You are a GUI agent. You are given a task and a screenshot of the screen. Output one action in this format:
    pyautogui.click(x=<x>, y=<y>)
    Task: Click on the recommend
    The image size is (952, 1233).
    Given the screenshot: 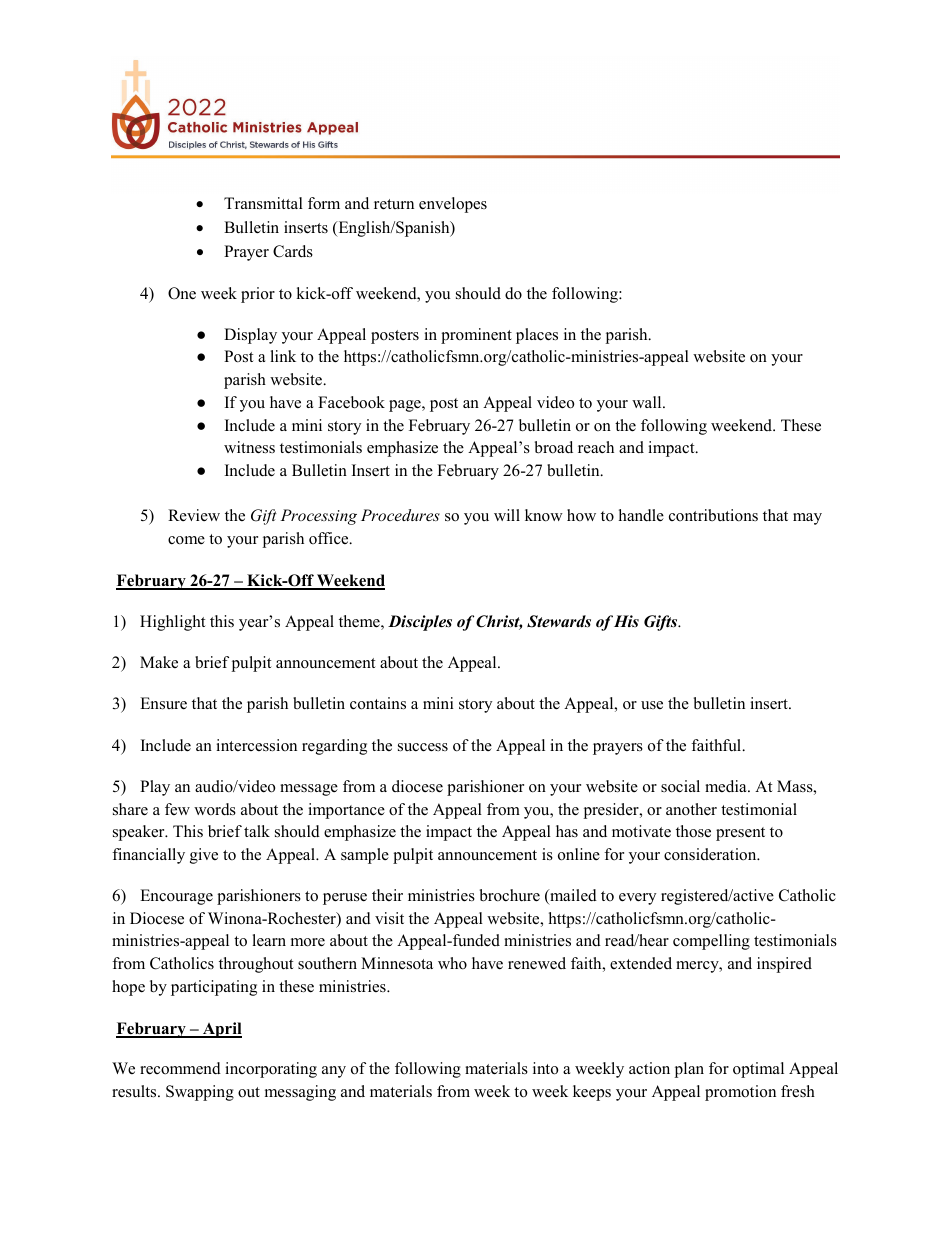 What is the action you would take?
    pyautogui.click(x=180, y=1068)
